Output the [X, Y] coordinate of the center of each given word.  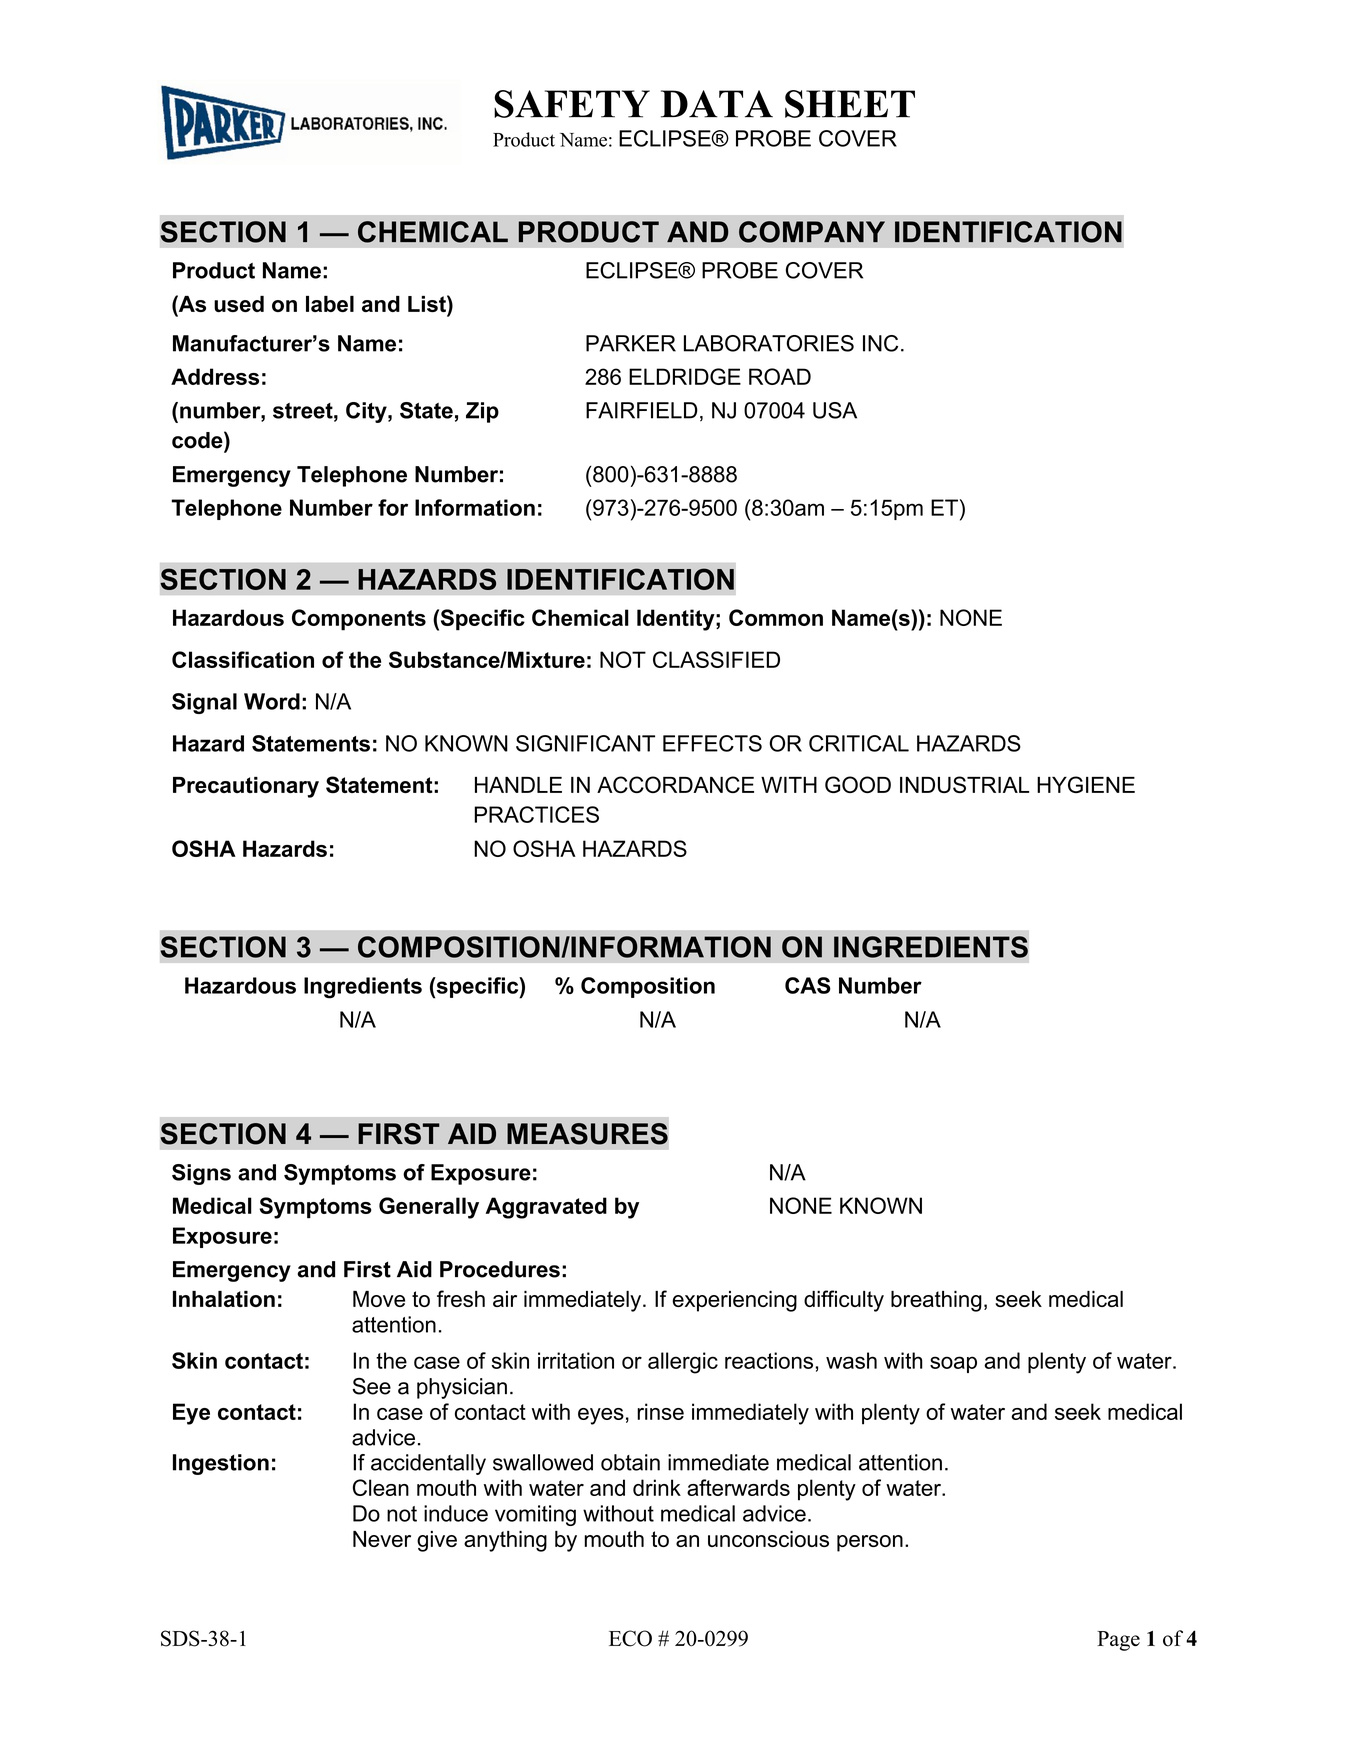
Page [1118, 1641]
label [330, 304]
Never [382, 1539]
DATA [717, 104]
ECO [630, 1638]
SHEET [850, 104]
